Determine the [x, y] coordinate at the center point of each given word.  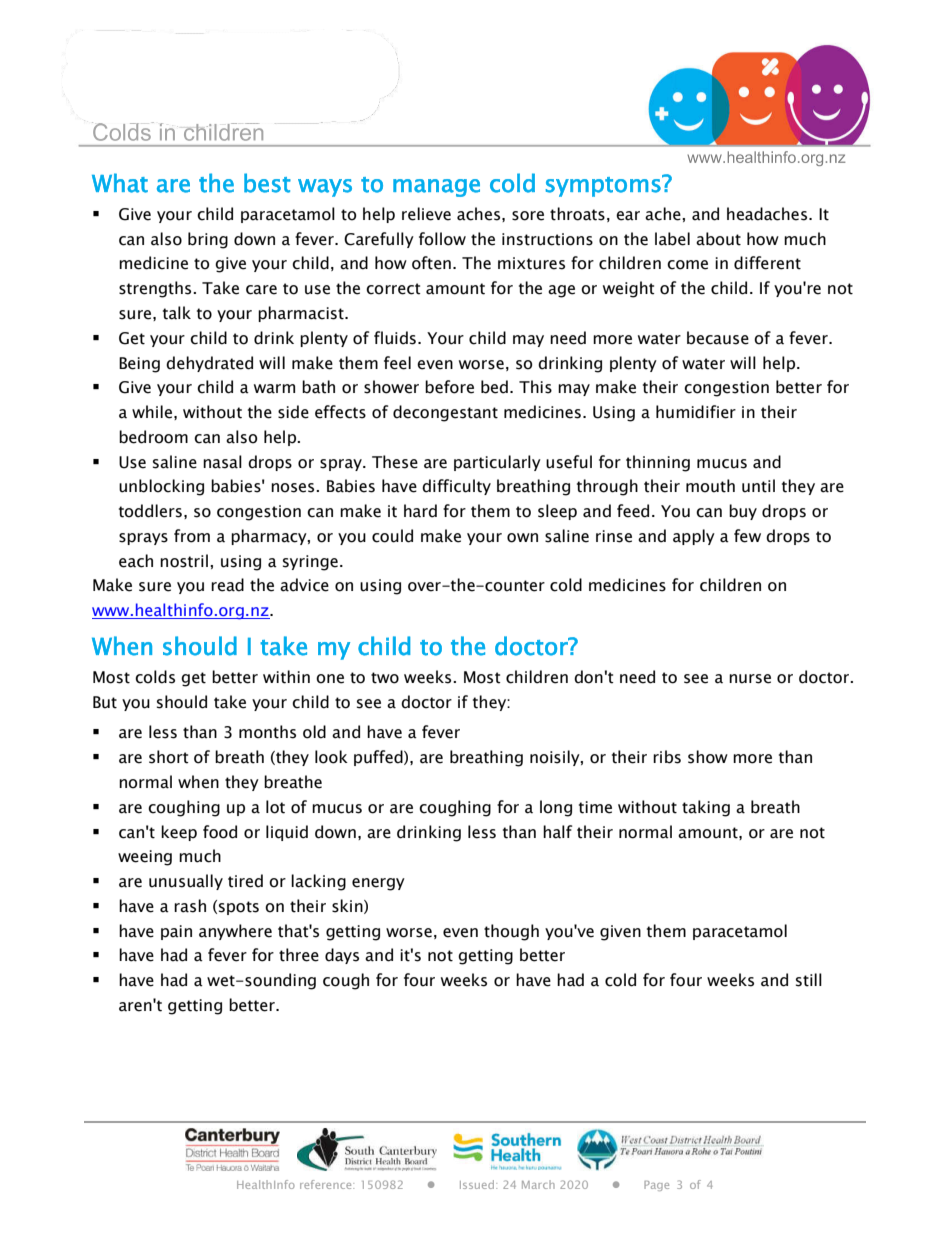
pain [176, 932]
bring [208, 240]
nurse [750, 679]
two [385, 678]
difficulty [456, 487]
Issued [478, 1184]
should [182, 702]
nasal [222, 462]
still [809, 980]
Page [656, 1186]
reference [327, 1184]
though [511, 932]
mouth [710, 486]
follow [442, 239]
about [718, 239]
